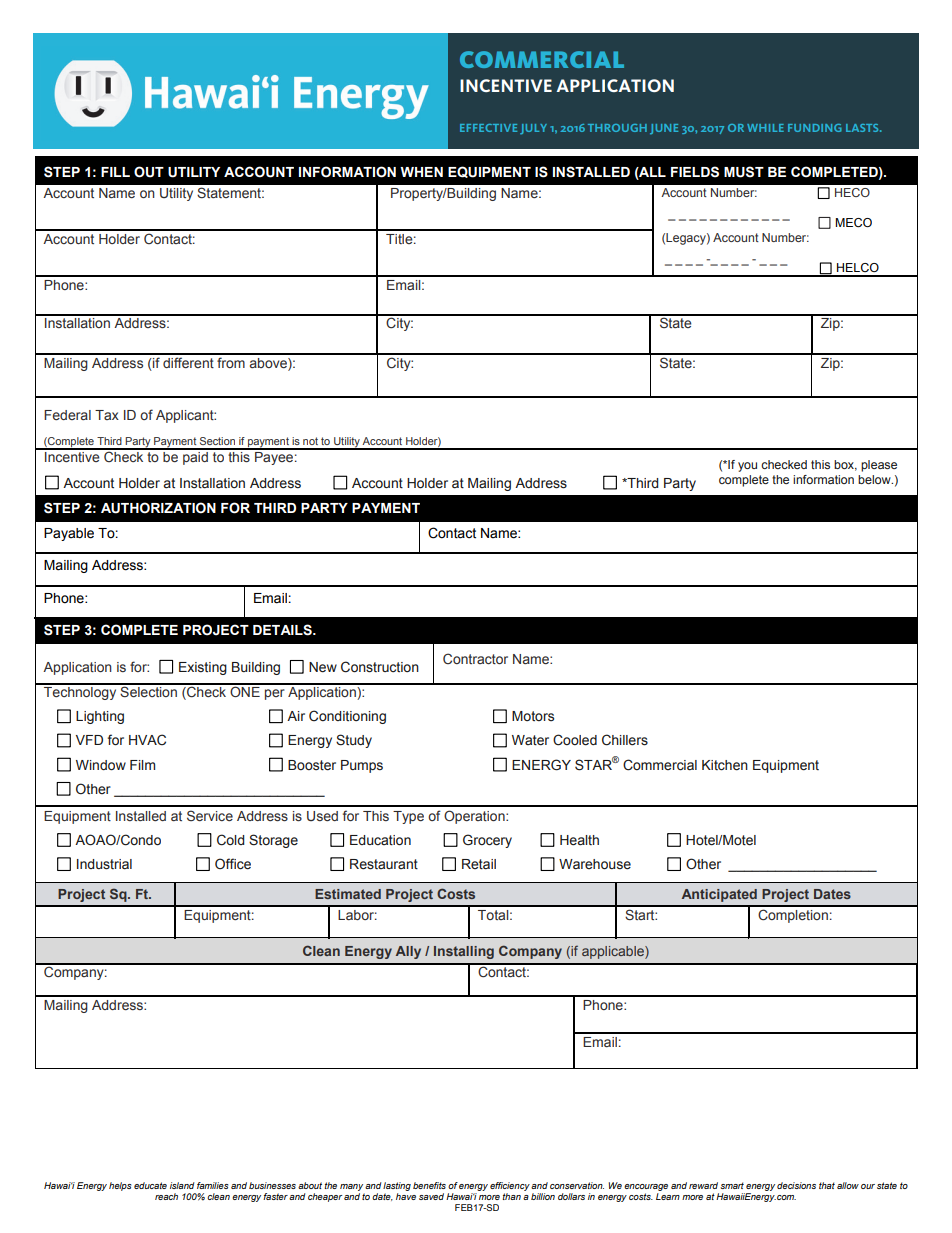  What do you see at coordinates (510, 1188) in the screenshot?
I see `efficiency` at bounding box center [510, 1188].
